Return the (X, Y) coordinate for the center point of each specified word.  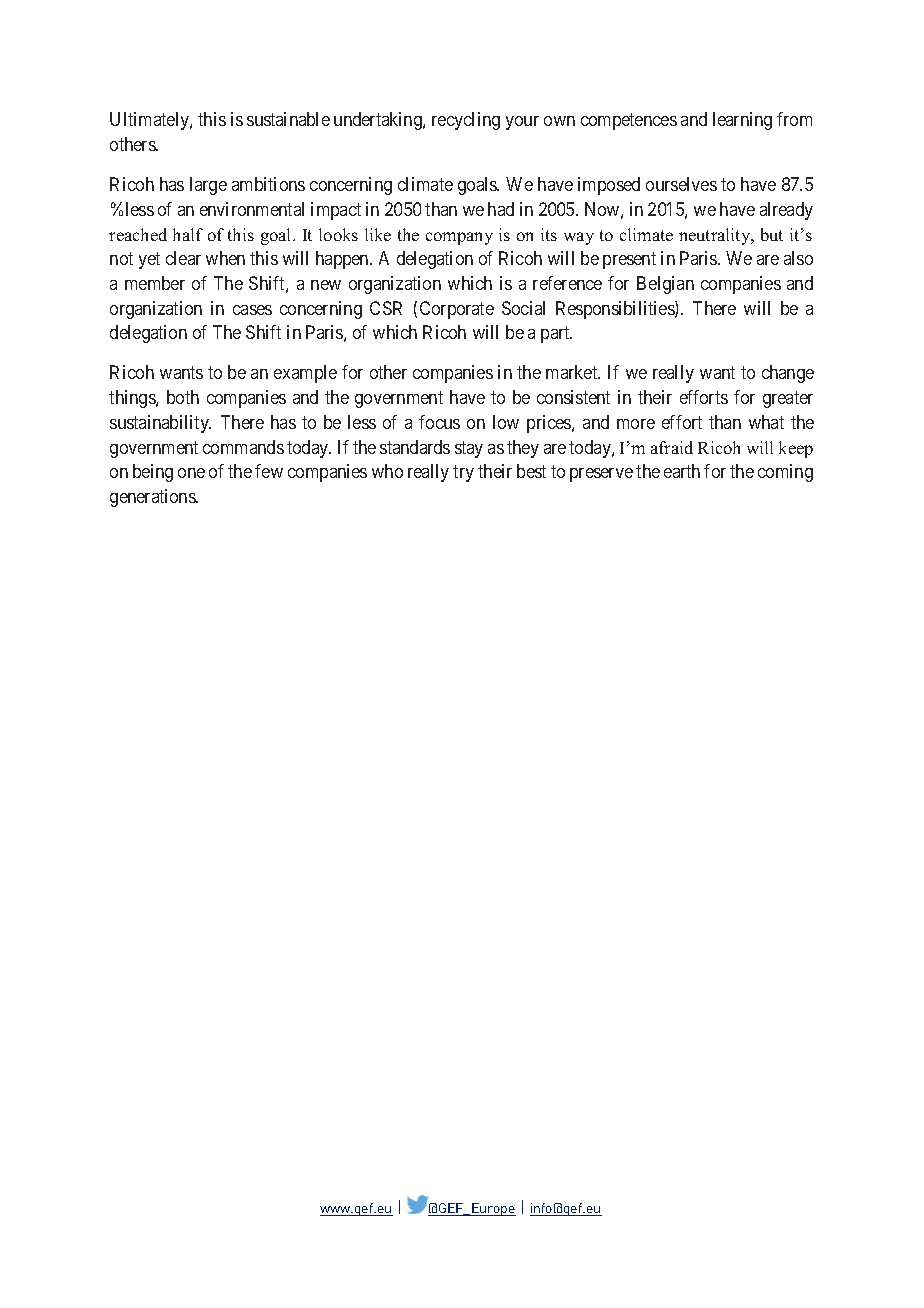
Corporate (457, 310)
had (501, 209)
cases (252, 310)
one (191, 473)
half (188, 234)
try (463, 473)
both (183, 397)
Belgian (665, 285)
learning (742, 121)
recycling (466, 121)
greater (788, 399)
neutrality (716, 236)
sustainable (288, 119)
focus (439, 422)
